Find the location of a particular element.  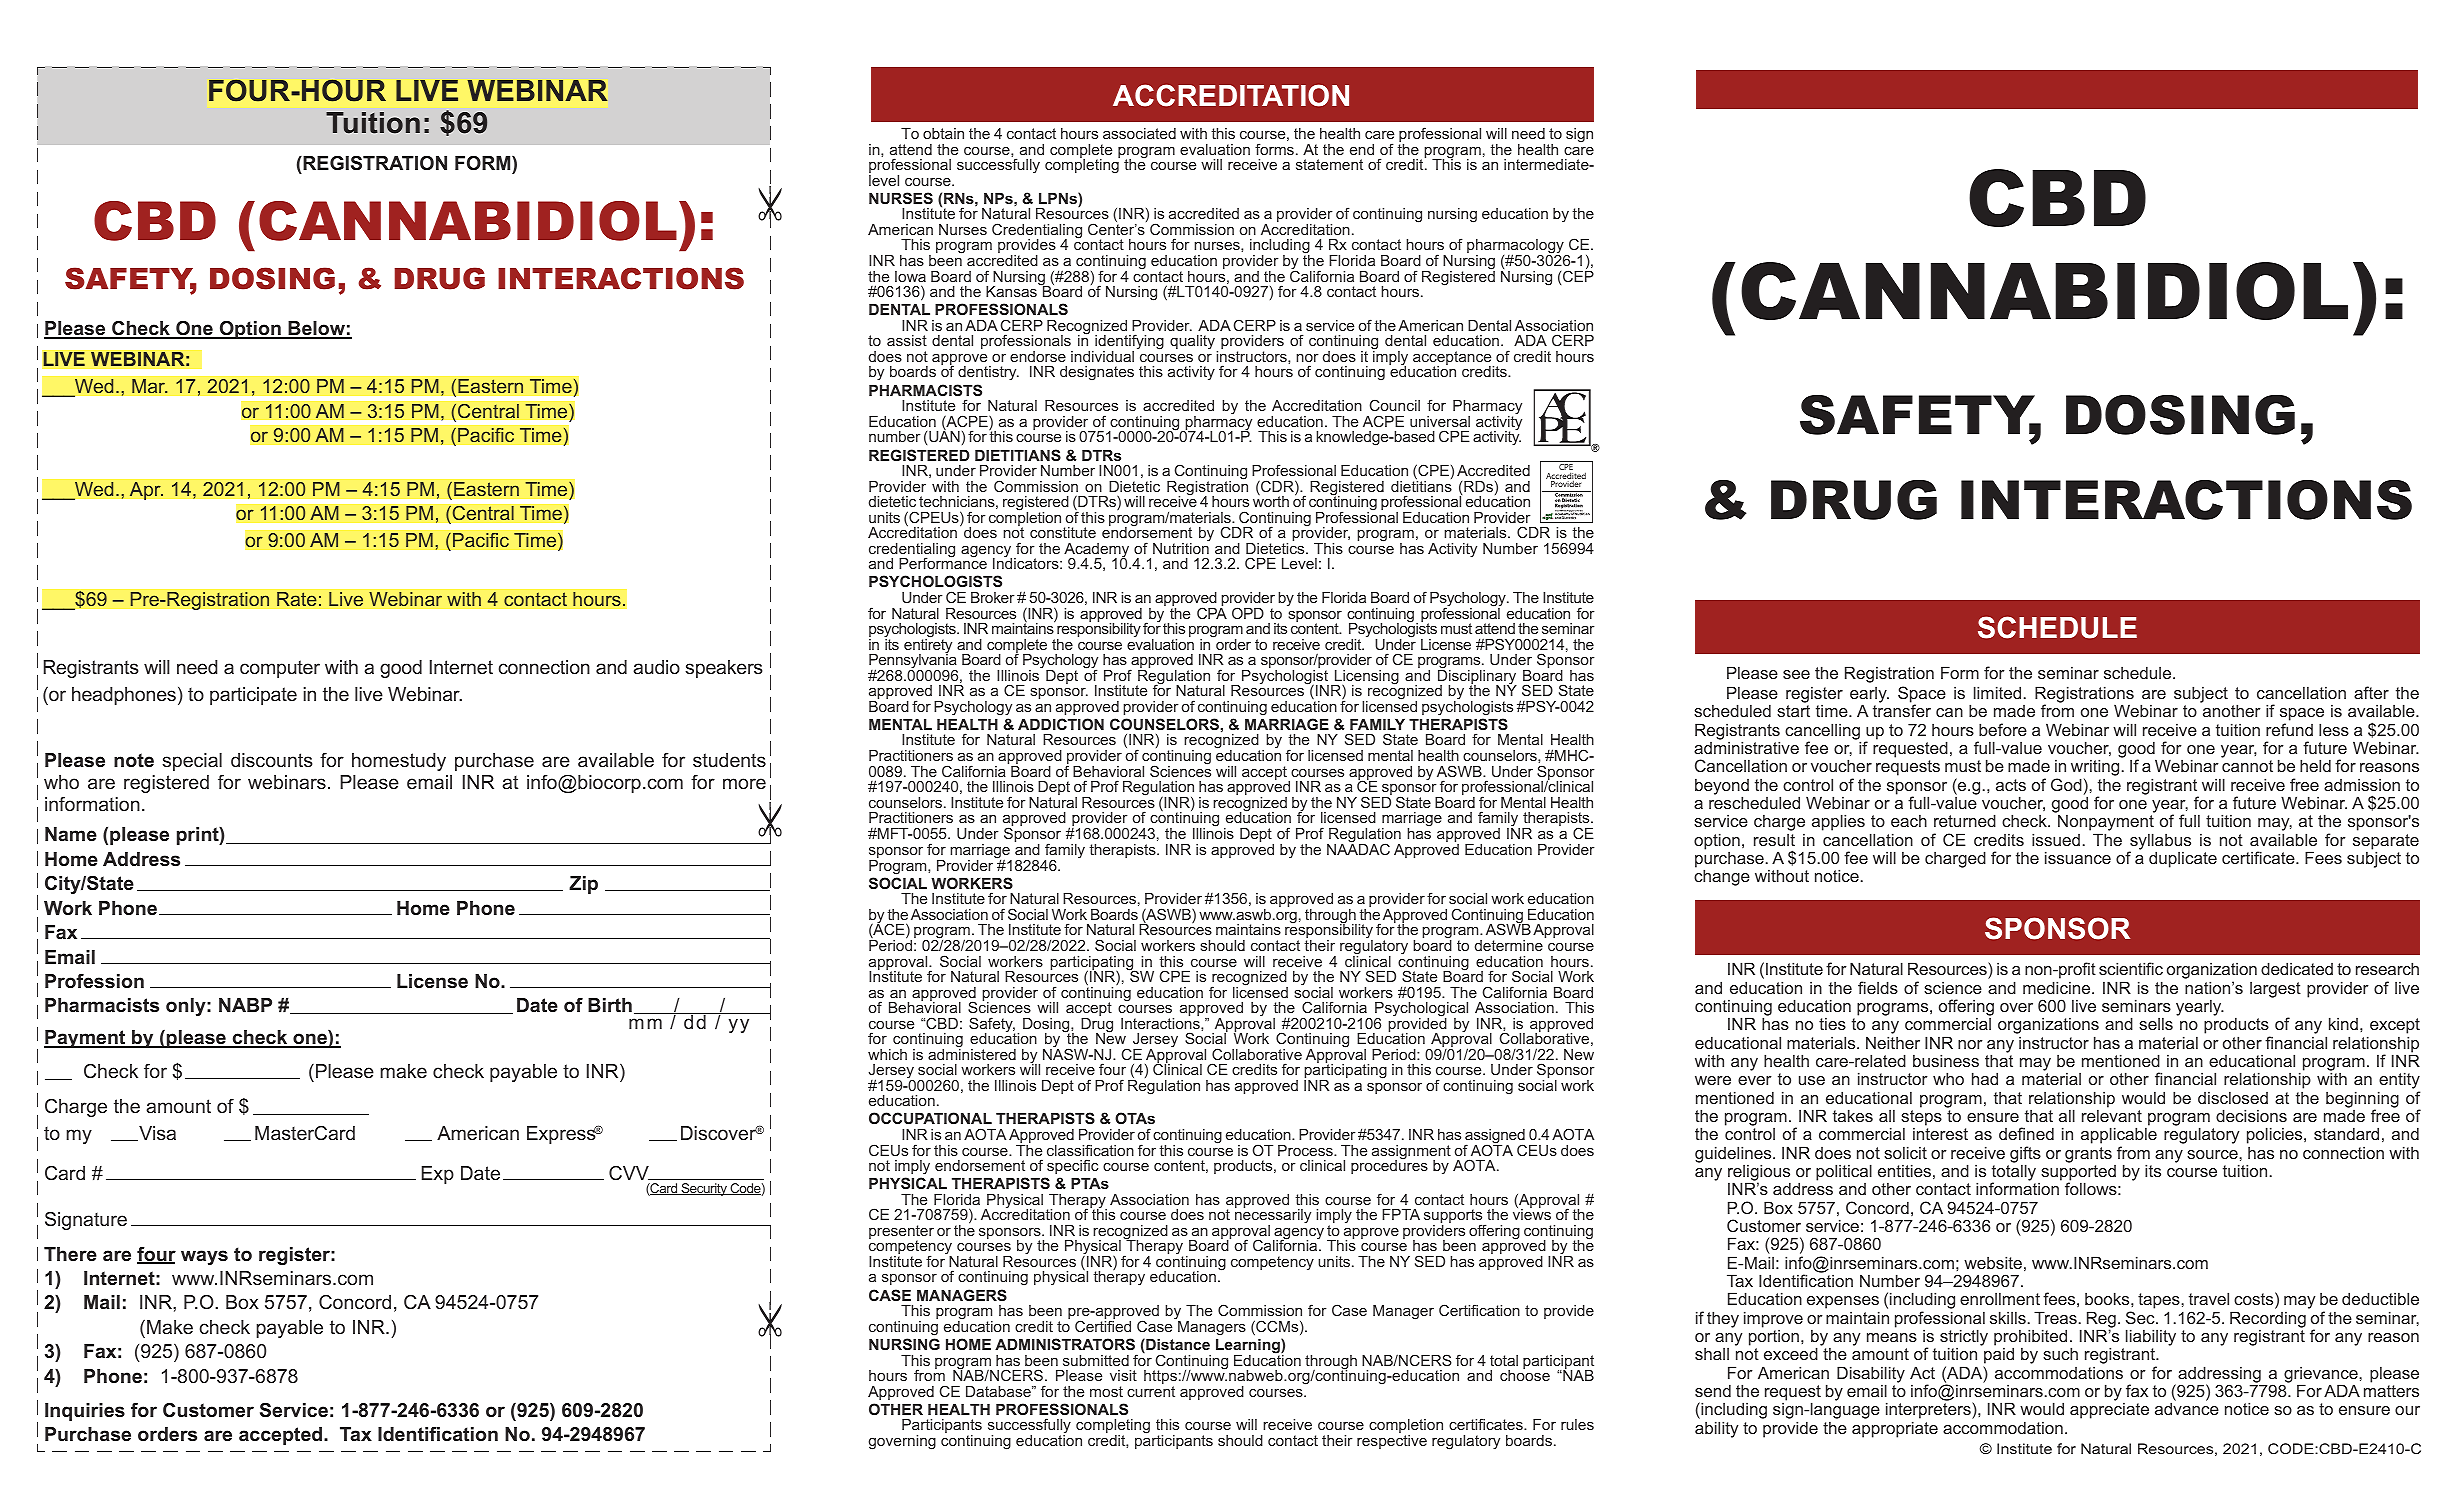

associated is located at coordinates (1139, 133).
